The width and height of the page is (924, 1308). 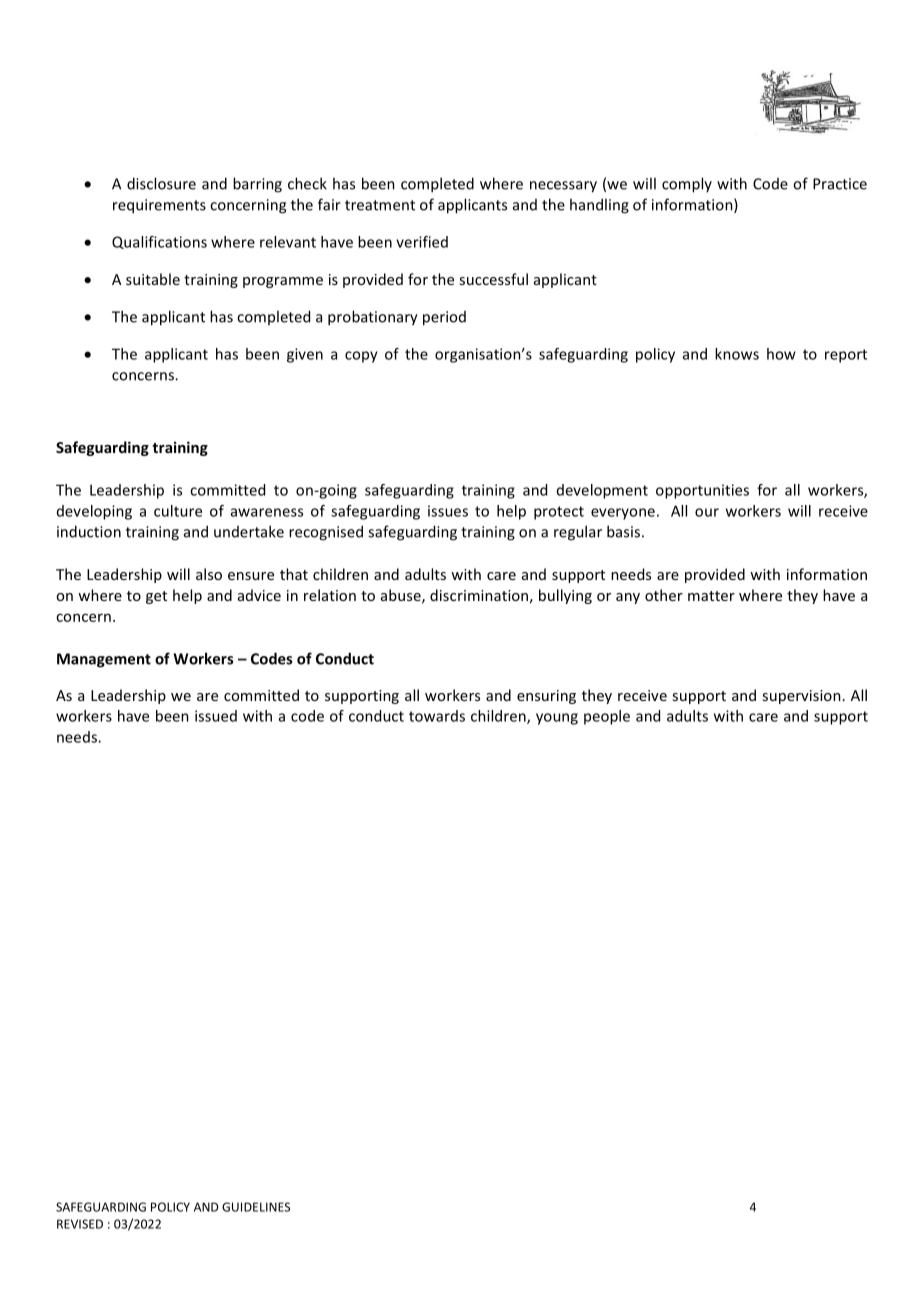 What do you see at coordinates (607, 717) in the page?
I see `people` at bounding box center [607, 717].
